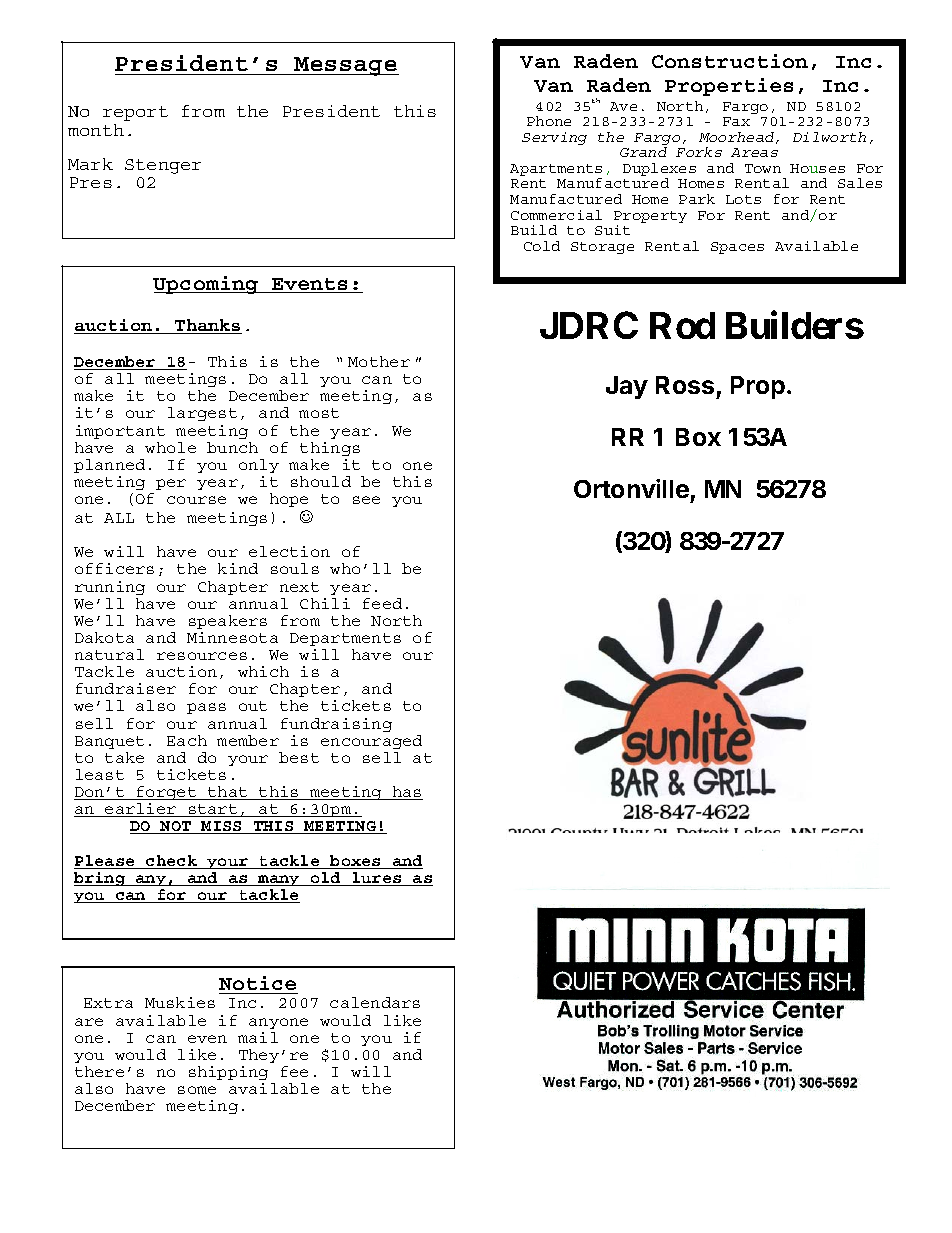 This image has height=1233, width=952. Describe the element at coordinates (135, 113) in the image. I see `report` at that location.
